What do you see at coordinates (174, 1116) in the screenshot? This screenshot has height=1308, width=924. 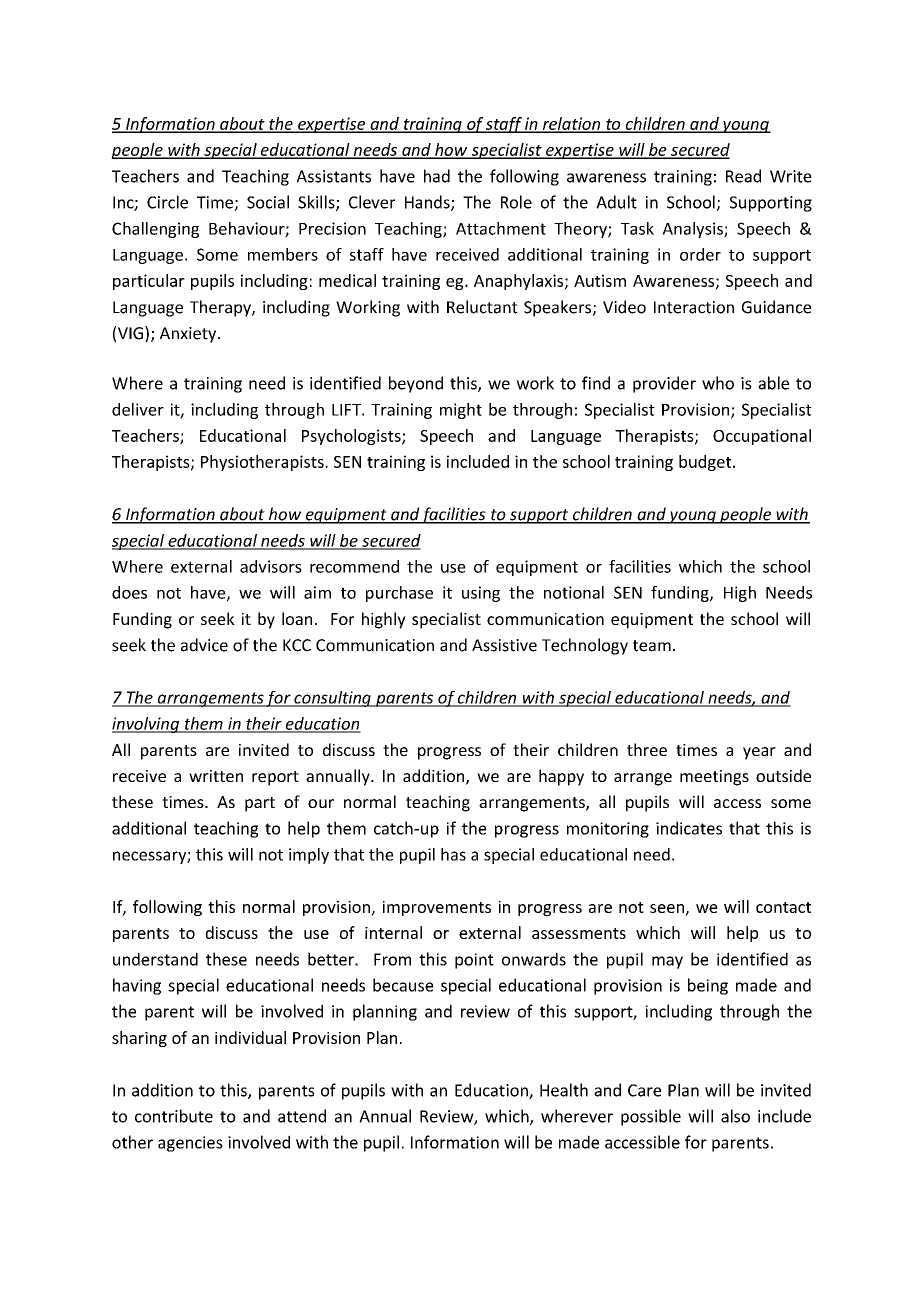 I see `contribute` at bounding box center [174, 1116].
